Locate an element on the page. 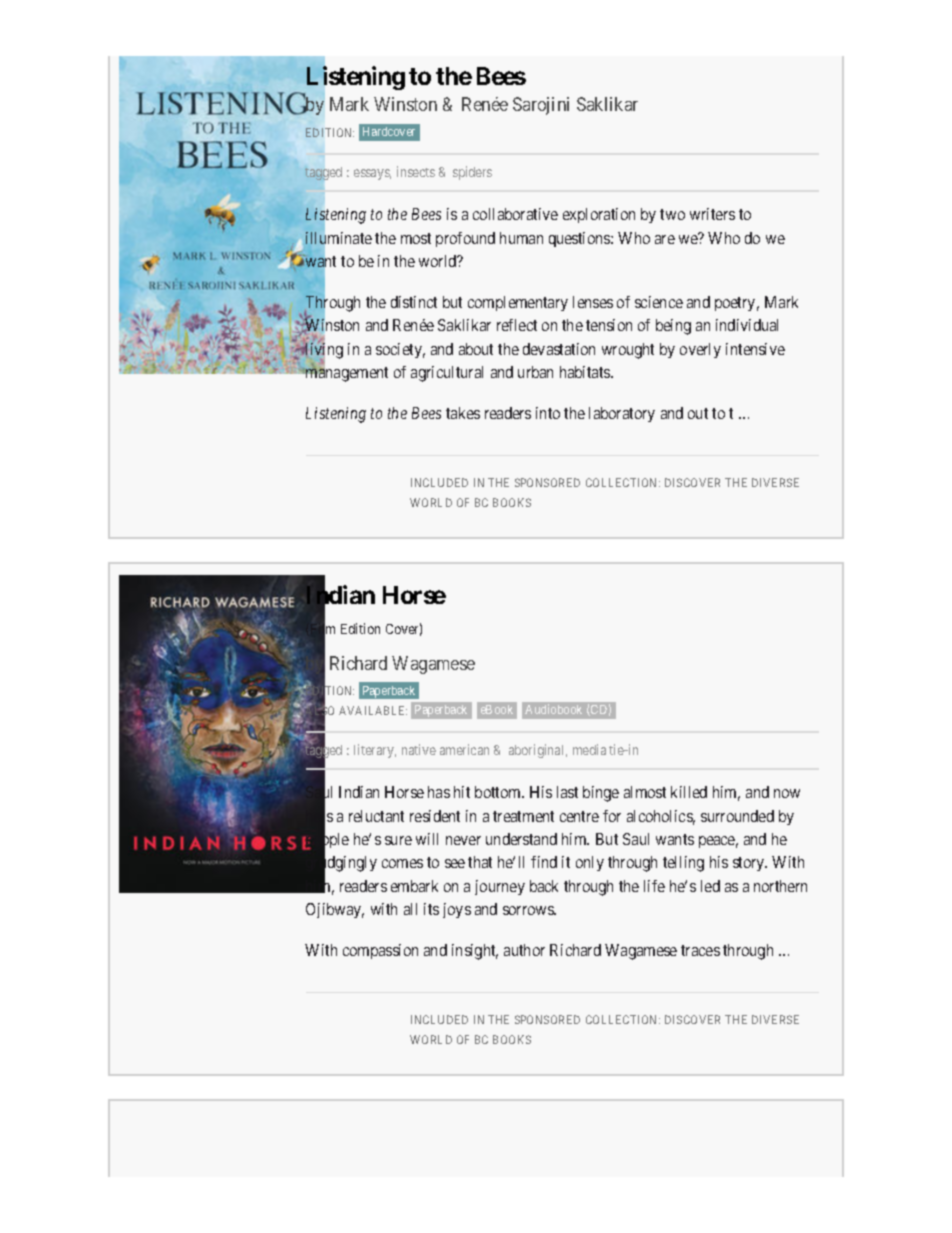  AVAILABLE is located at coordinates (373, 710).
